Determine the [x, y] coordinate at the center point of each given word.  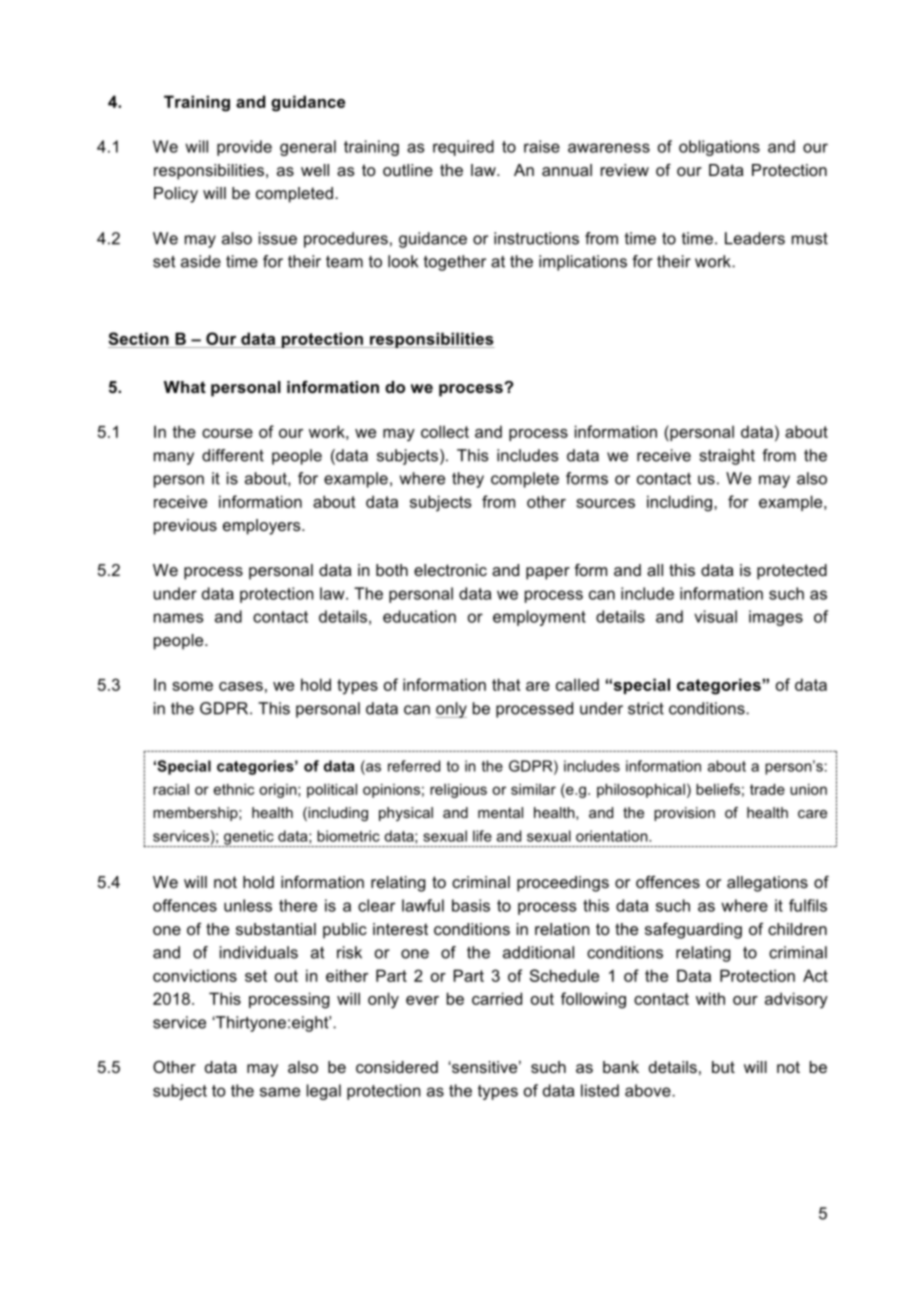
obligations [719, 148]
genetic [249, 838]
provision [684, 814]
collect [445, 431]
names [178, 618]
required [463, 148]
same [280, 1092]
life [482, 836]
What [185, 387]
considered [397, 1067]
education [419, 616]
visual [715, 616]
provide [244, 148]
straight [727, 457]
